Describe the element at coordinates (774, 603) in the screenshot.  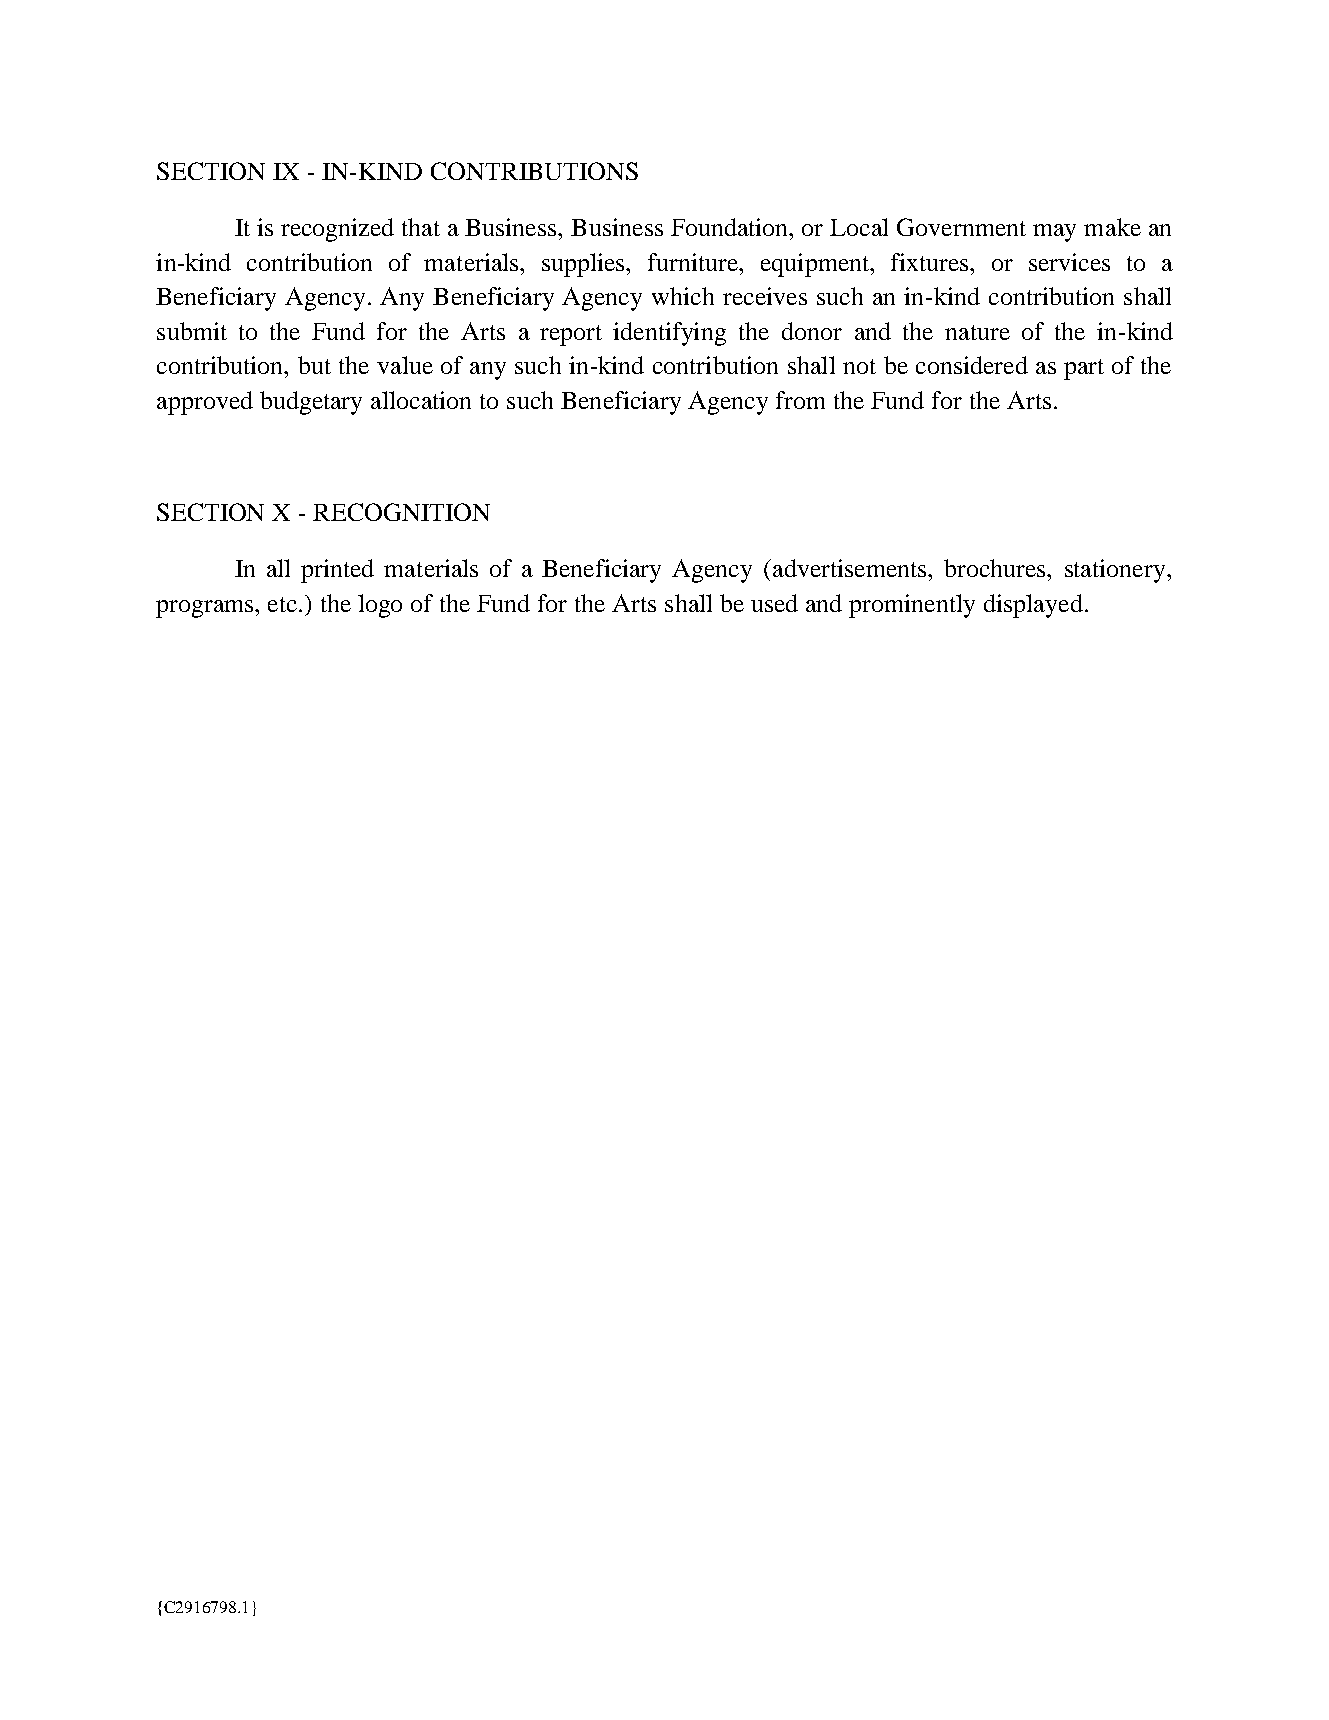
I see `used` at that location.
